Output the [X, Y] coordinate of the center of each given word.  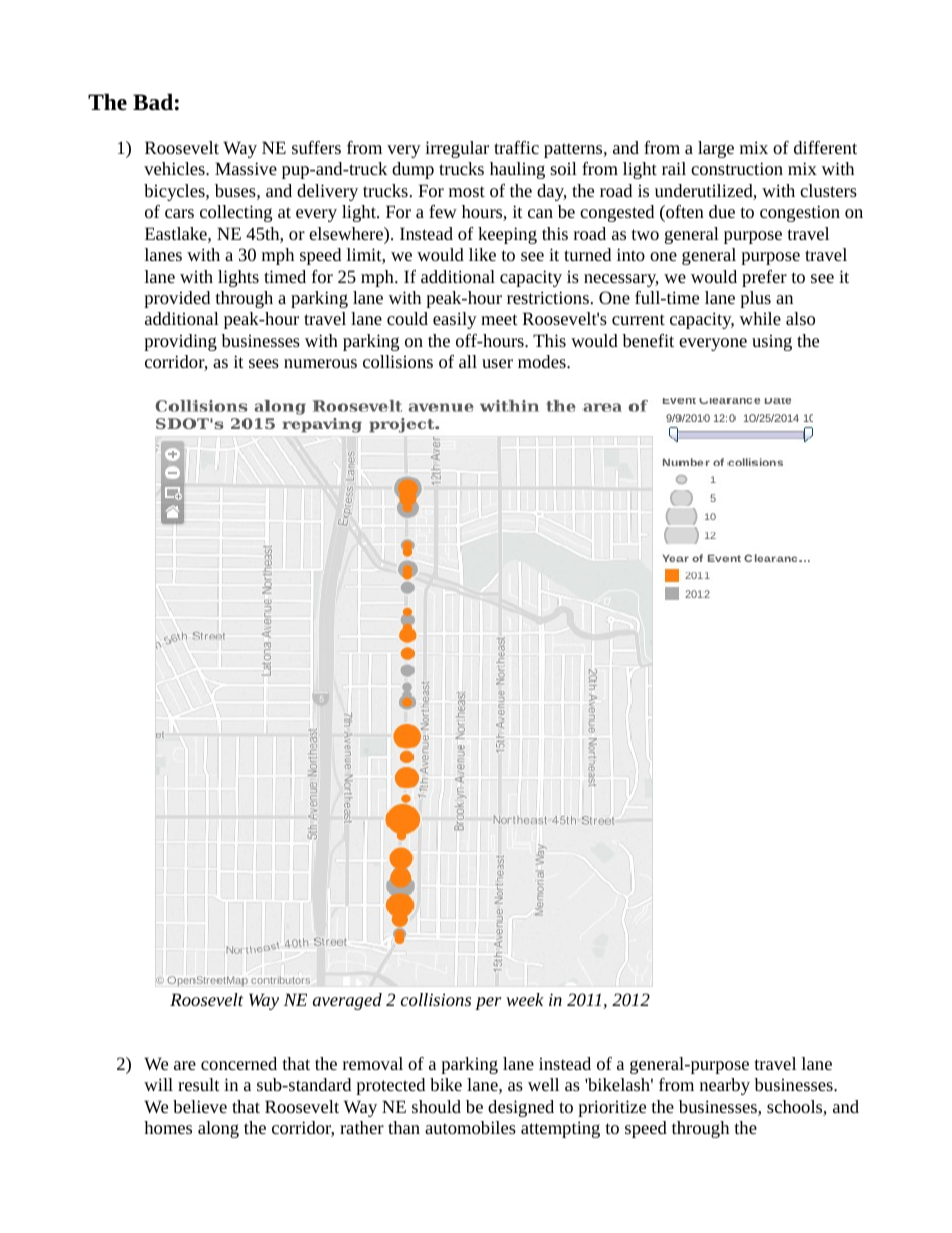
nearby [725, 1086]
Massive [246, 168]
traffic [516, 147]
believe [200, 1106]
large [716, 149]
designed [521, 1108]
